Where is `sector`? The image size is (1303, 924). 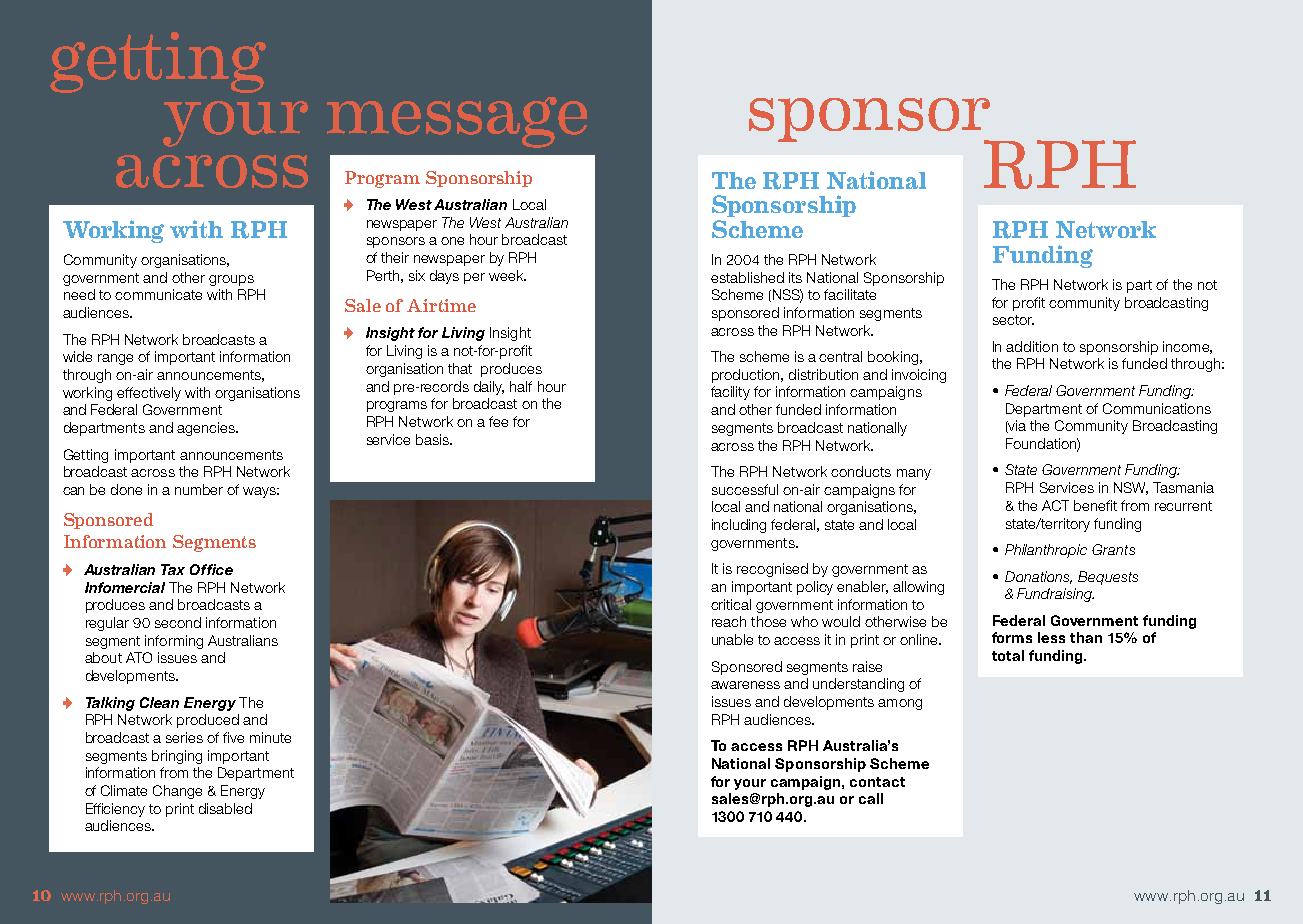
sector is located at coordinates (1013, 320).
